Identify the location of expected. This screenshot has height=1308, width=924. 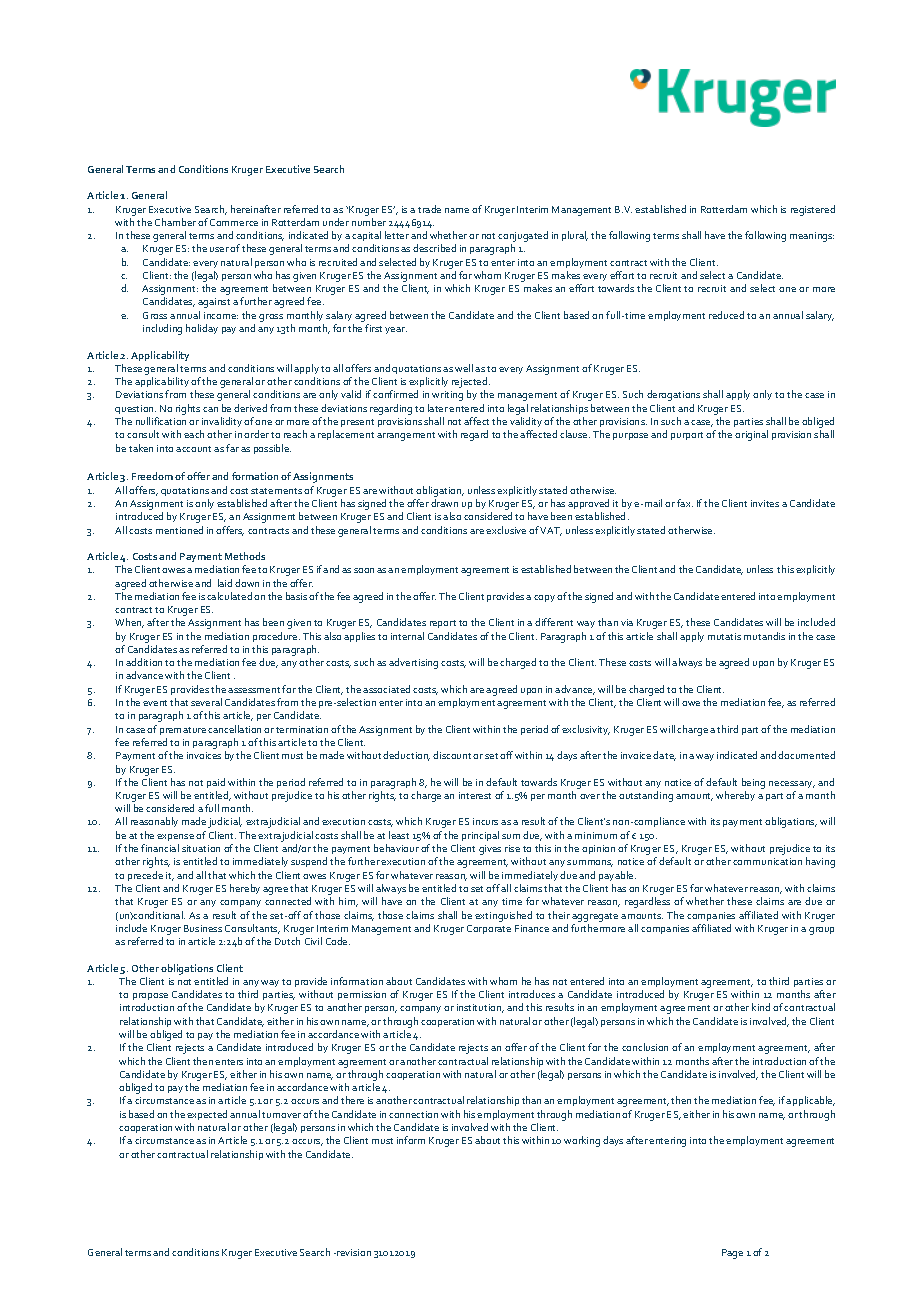
(207, 1115).
